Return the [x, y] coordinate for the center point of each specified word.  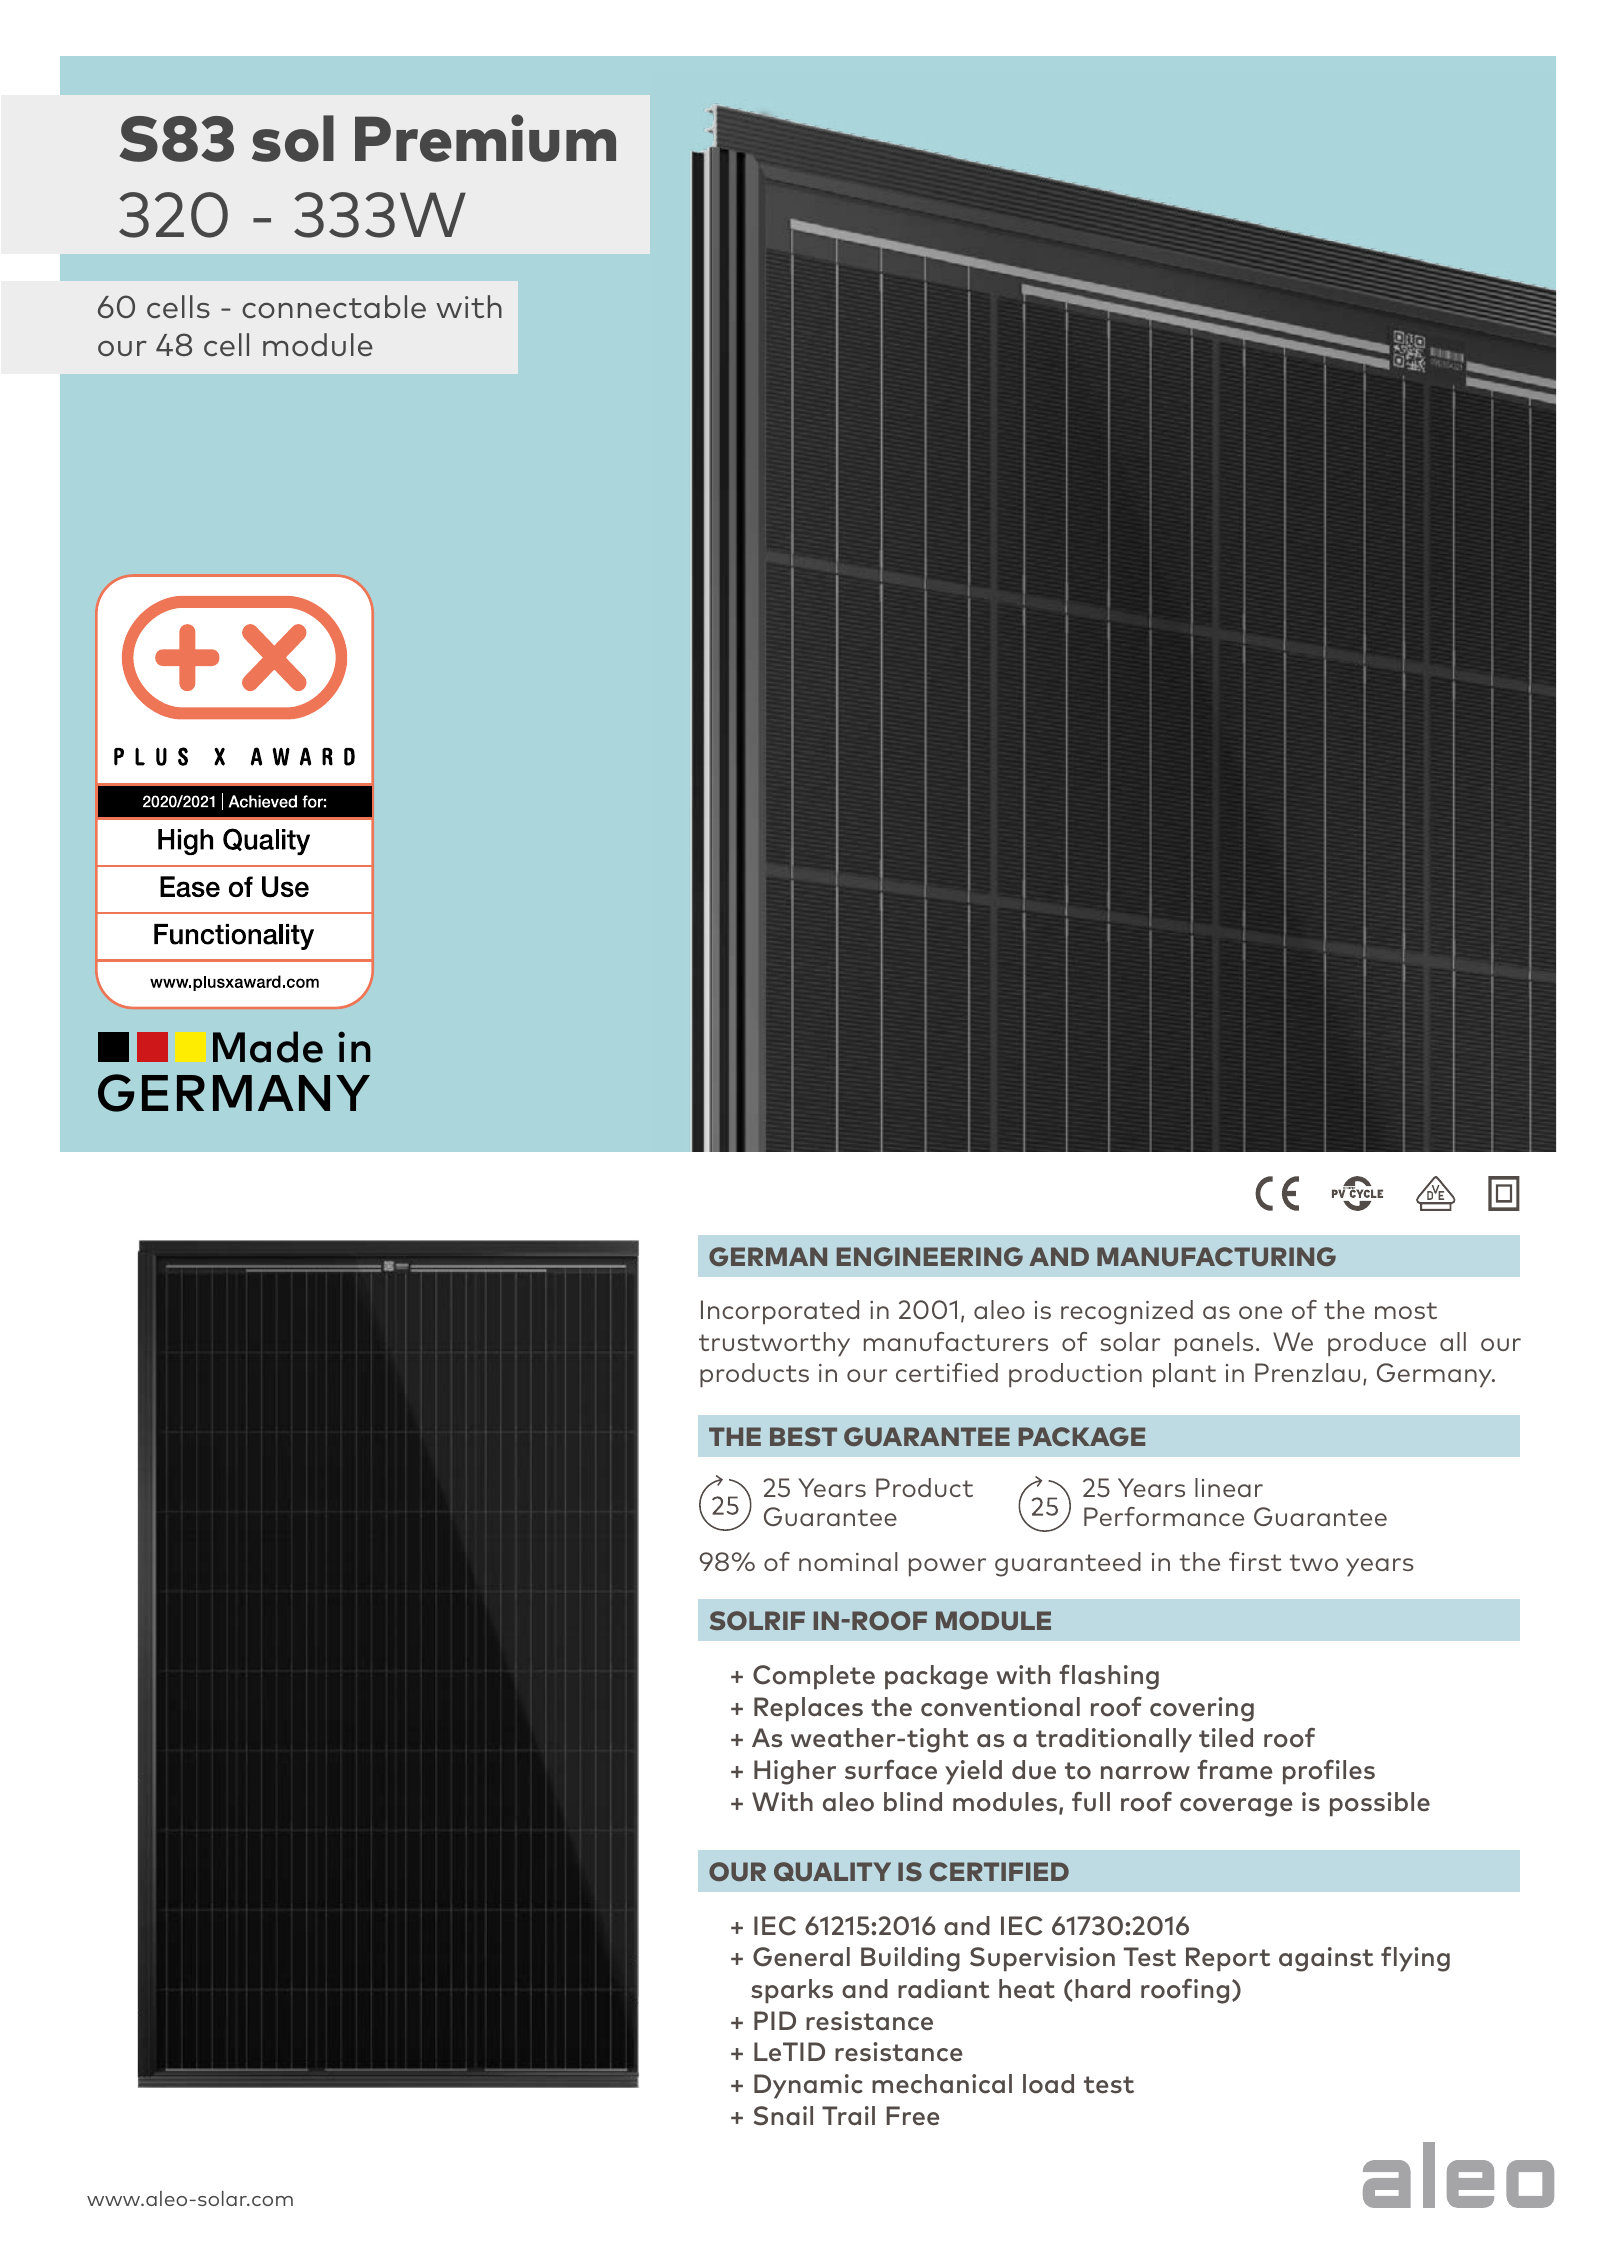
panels [1214, 1344]
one [1260, 1312]
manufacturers [956, 1341]
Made [268, 1047]
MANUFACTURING [1216, 1256]
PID [775, 2020]
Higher [795, 1772]
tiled [1226, 1738]
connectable [334, 306]
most [1406, 1310]
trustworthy [774, 1344]
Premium [485, 138]
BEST [803, 1436]
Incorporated [780, 1312]
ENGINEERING [930, 1256]
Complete [814, 1677]
